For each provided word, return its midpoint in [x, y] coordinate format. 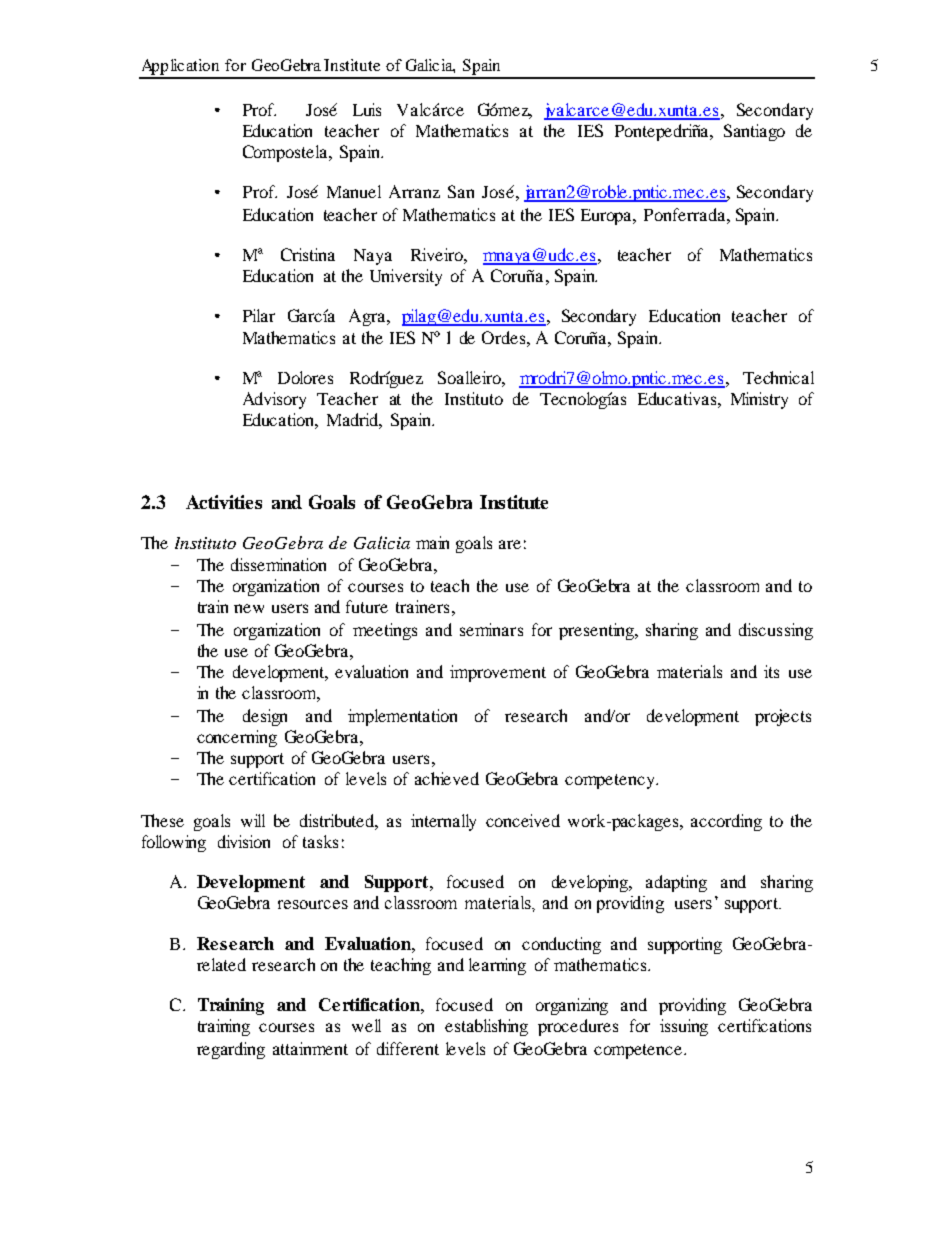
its [771, 671]
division [244, 841]
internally [443, 822]
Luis [367, 109]
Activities [224, 502]
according [726, 822]
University [406, 277]
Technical [778, 377]
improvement [498, 673]
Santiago [754, 132]
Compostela [286, 153]
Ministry [759, 400]
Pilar [259, 315]
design [265, 717]
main [432, 542]
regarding [231, 1050]
